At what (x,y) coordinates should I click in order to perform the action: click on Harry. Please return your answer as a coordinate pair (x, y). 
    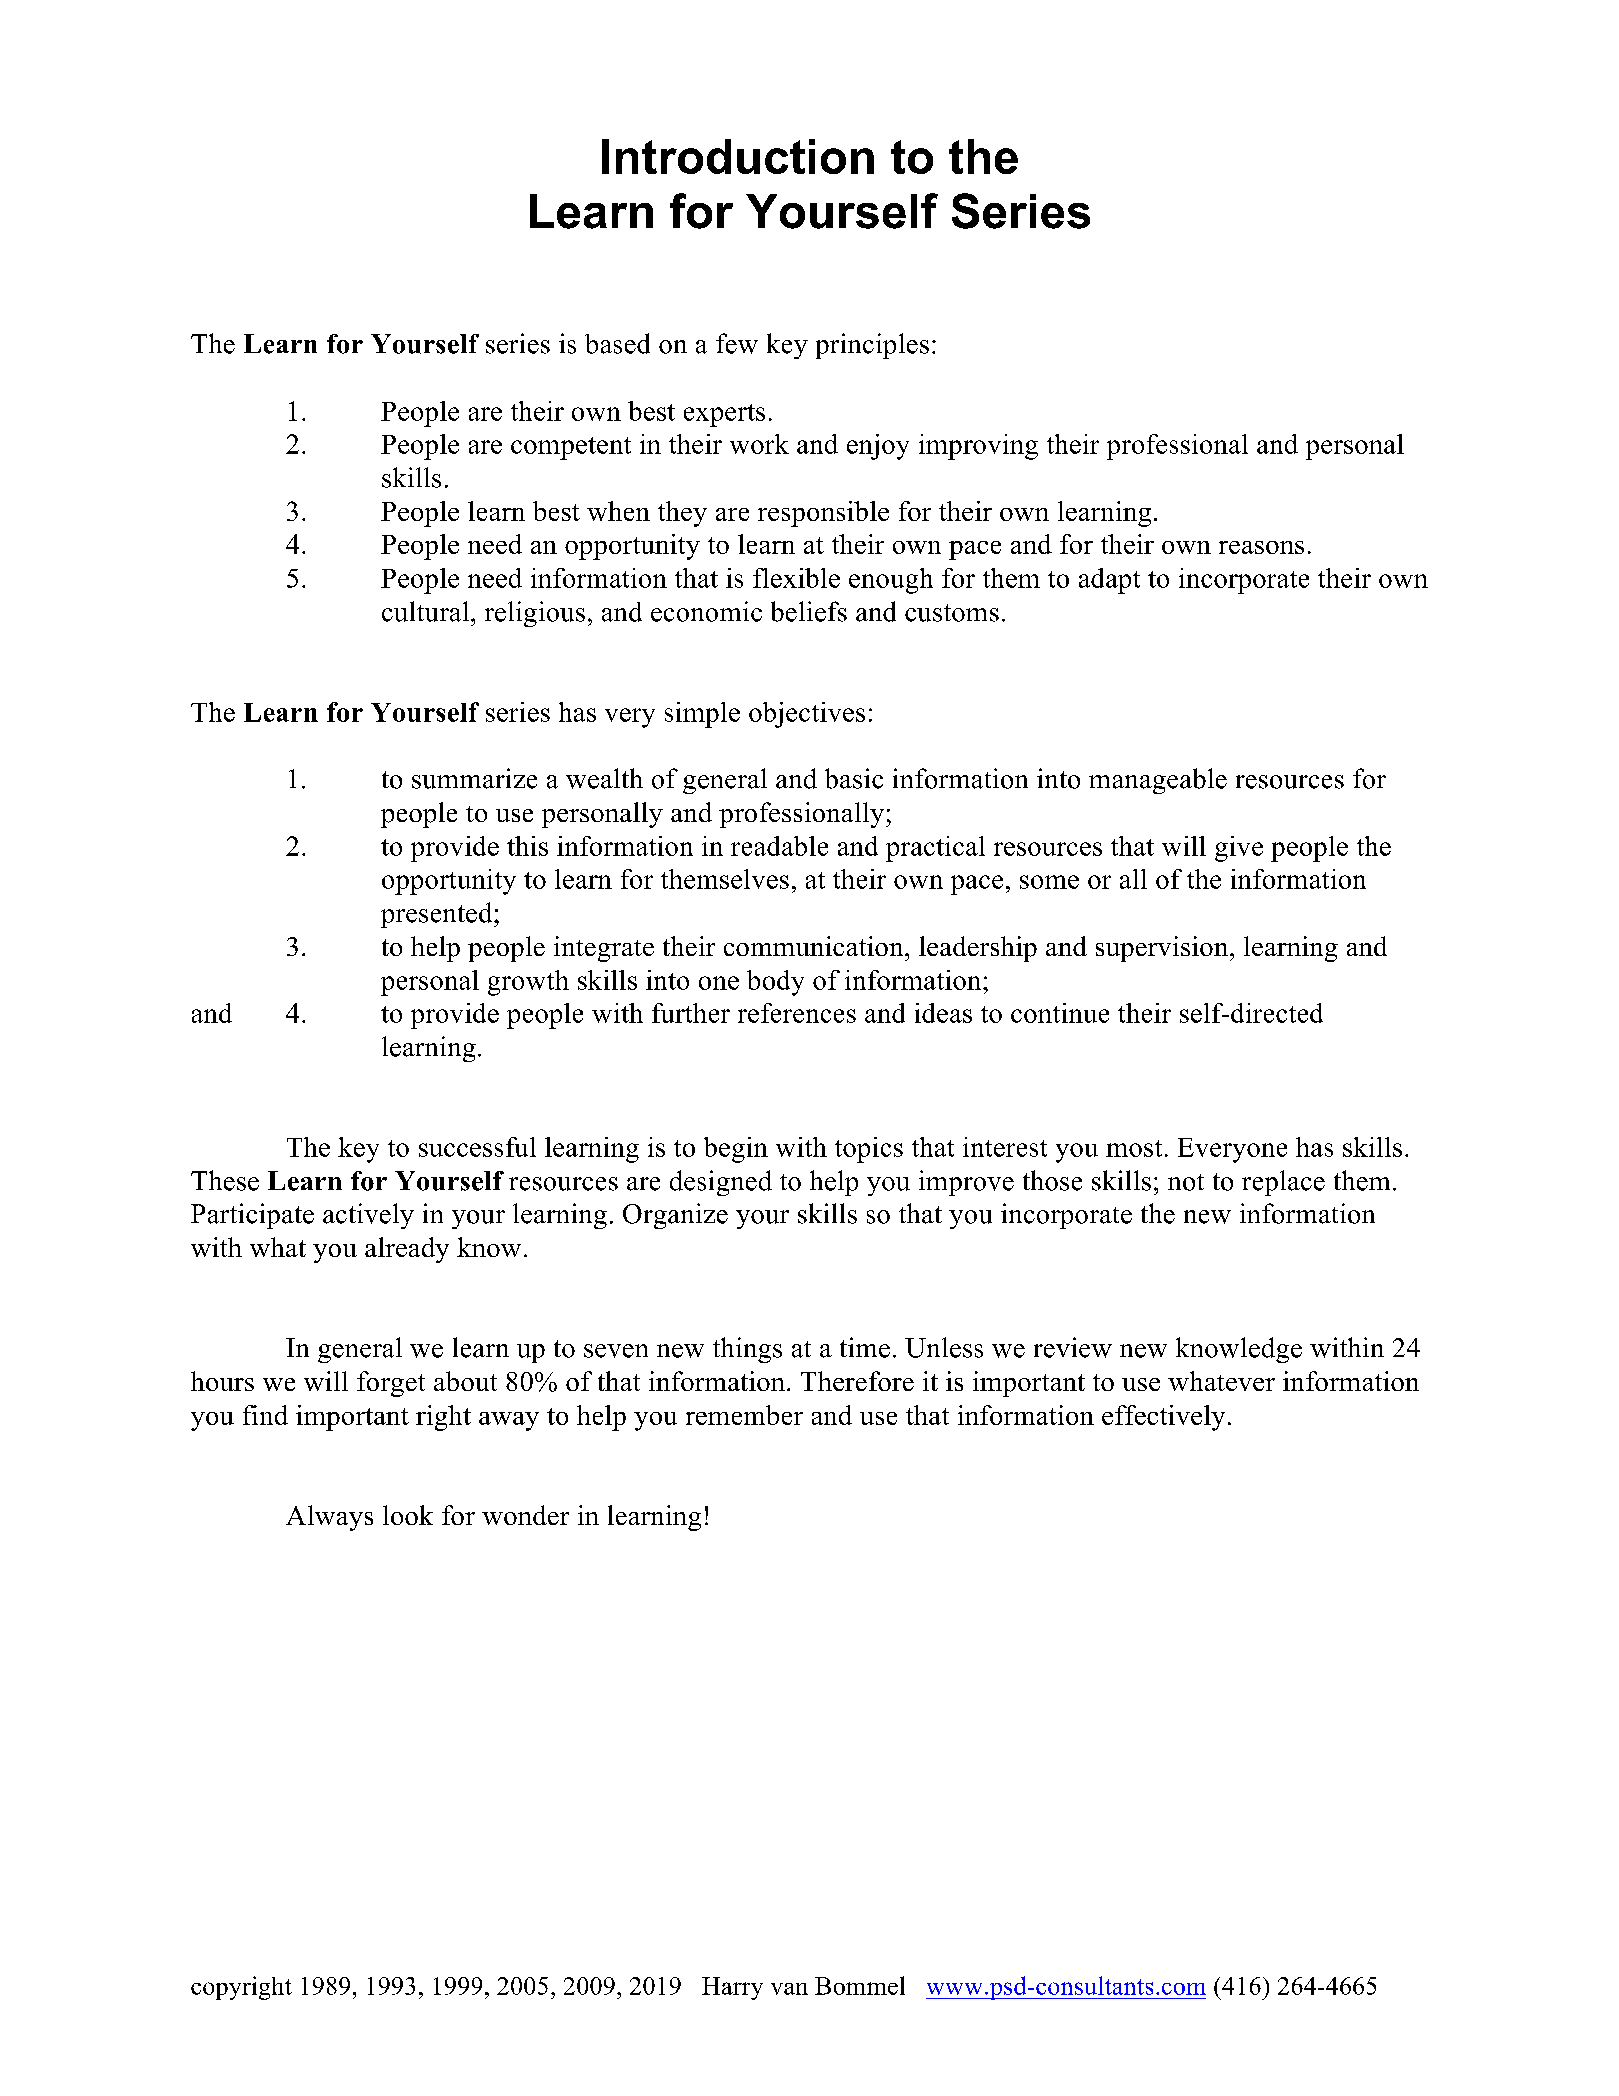
    Looking at the image, I should click on (732, 1988).
